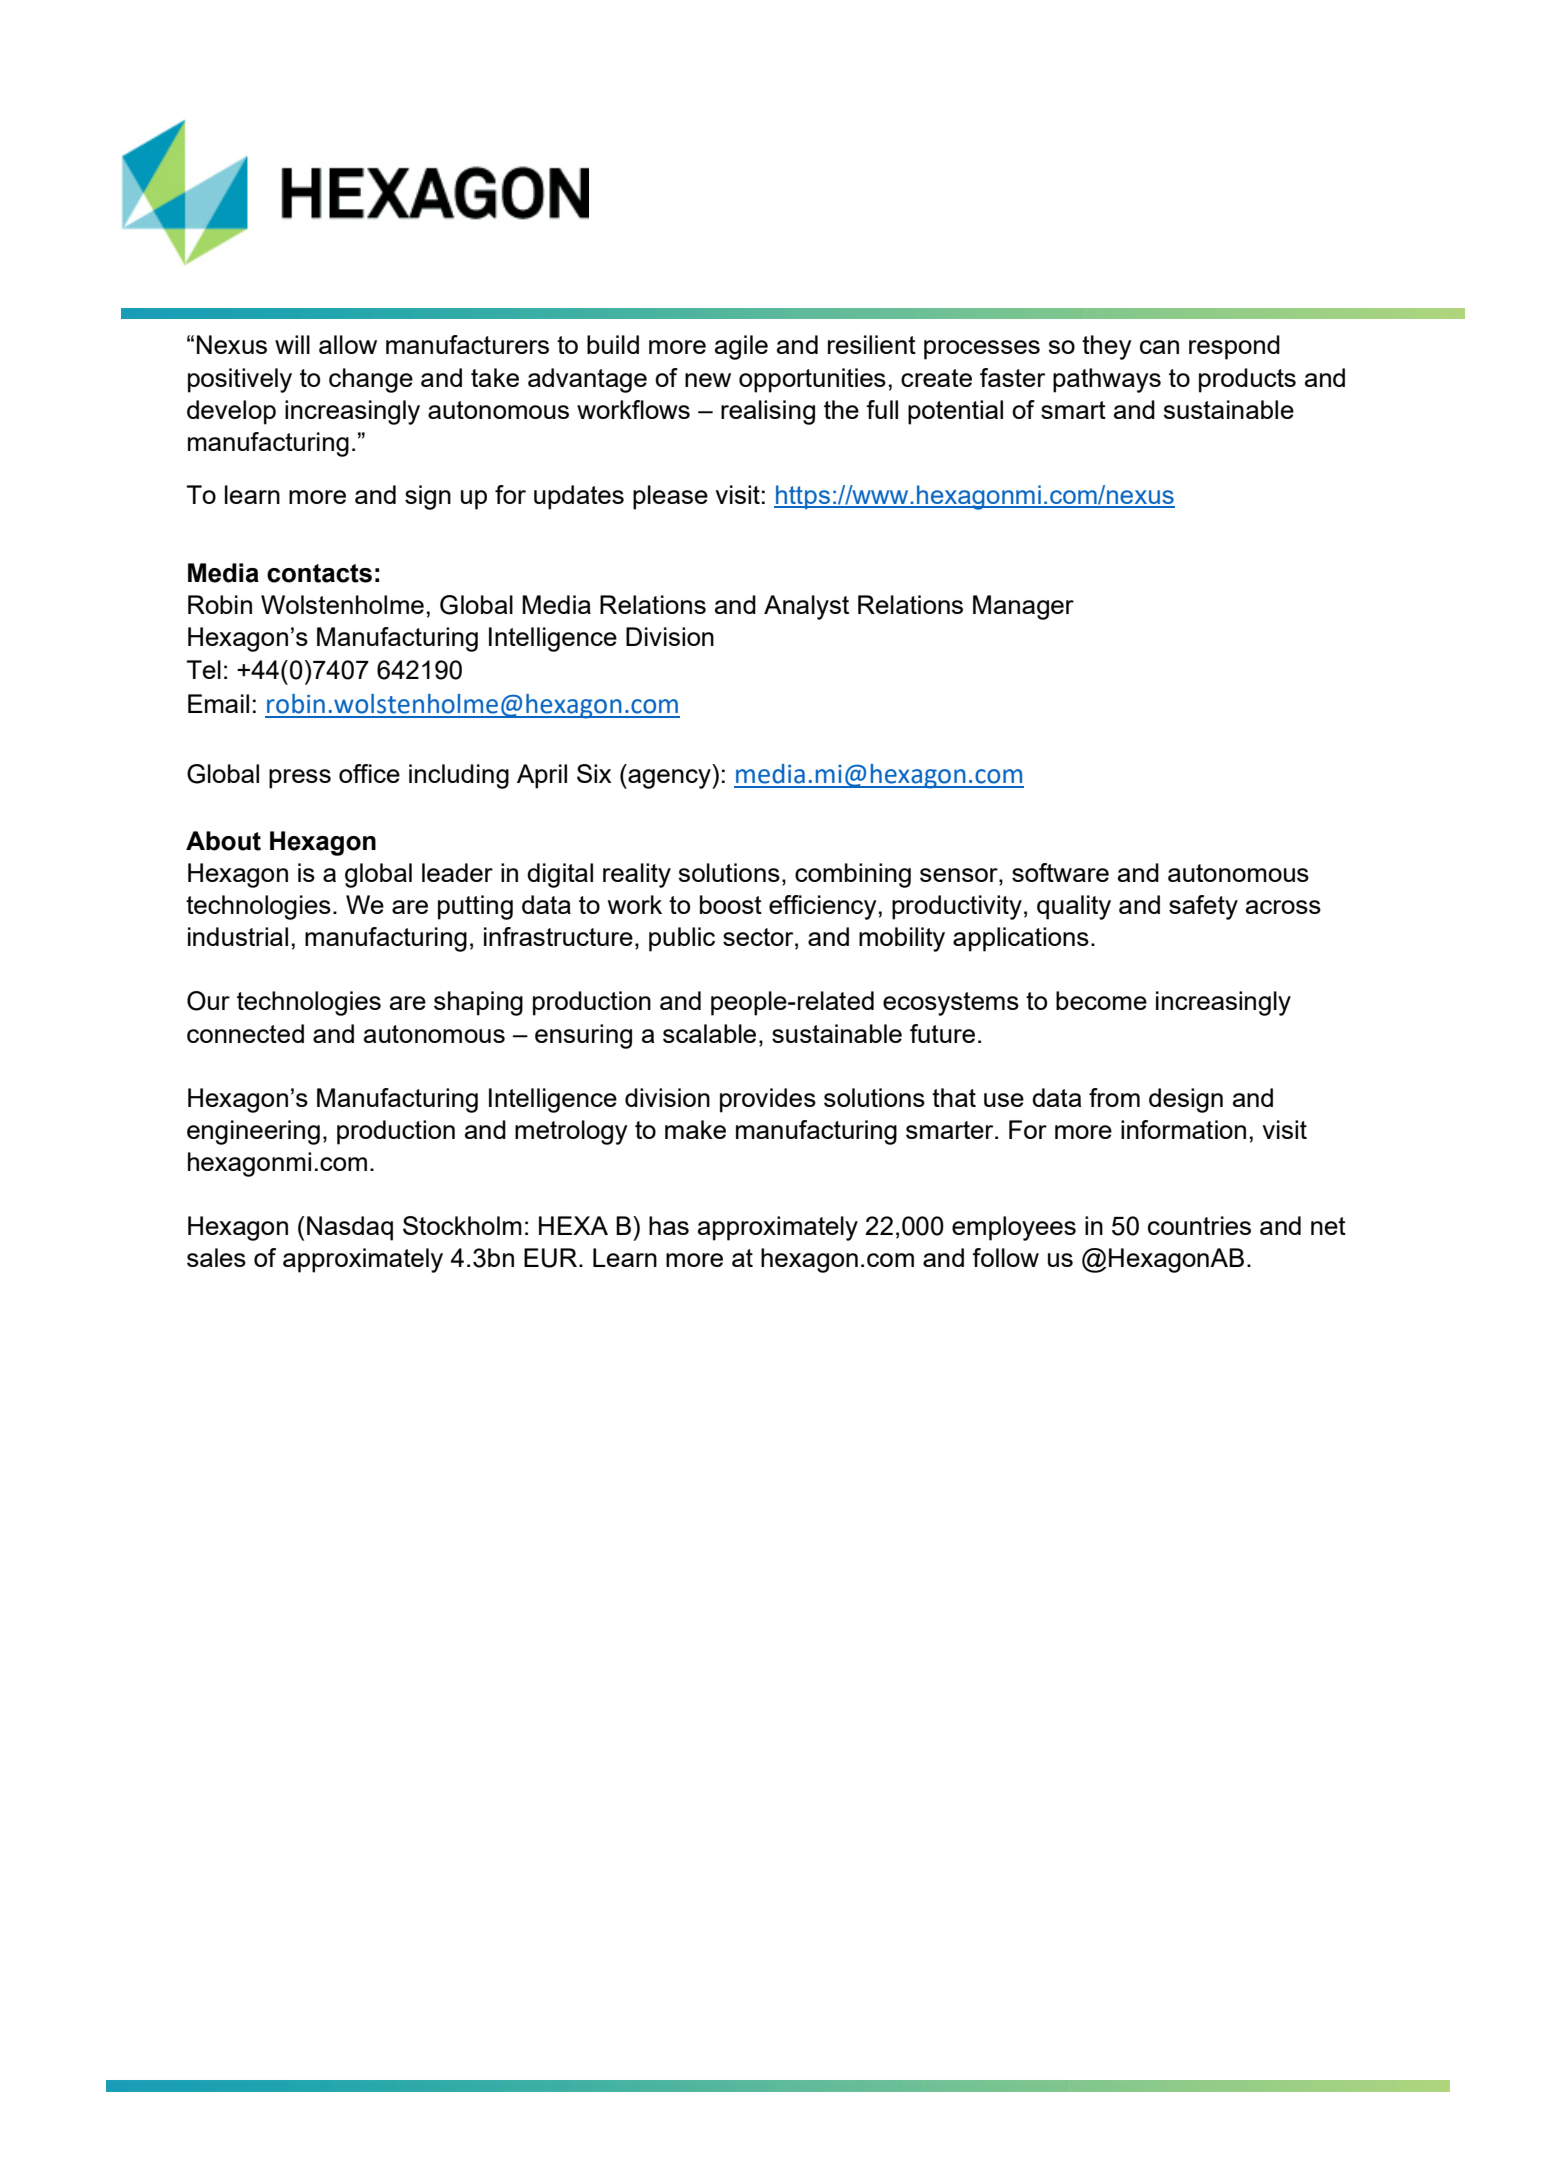  Describe the element at coordinates (1060, 872) in the screenshot. I see `software` at that location.
